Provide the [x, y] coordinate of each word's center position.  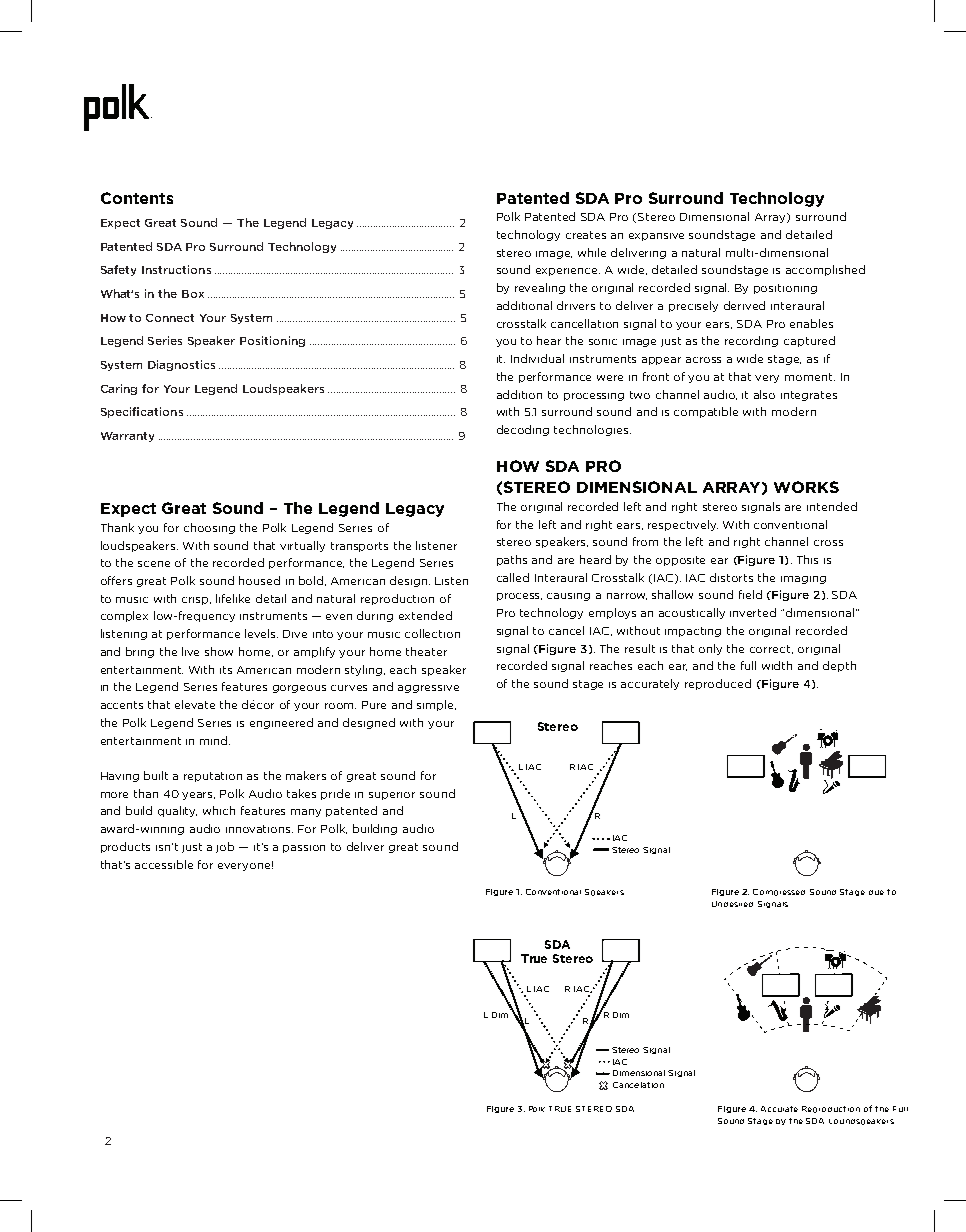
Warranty [127, 437]
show [219, 651]
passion [304, 849]
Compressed [779, 892]
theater [426, 651]
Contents [137, 198]
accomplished [825, 270]
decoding [523, 430]
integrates [809, 396]
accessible [164, 864]
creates [586, 235]
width [777, 665]
